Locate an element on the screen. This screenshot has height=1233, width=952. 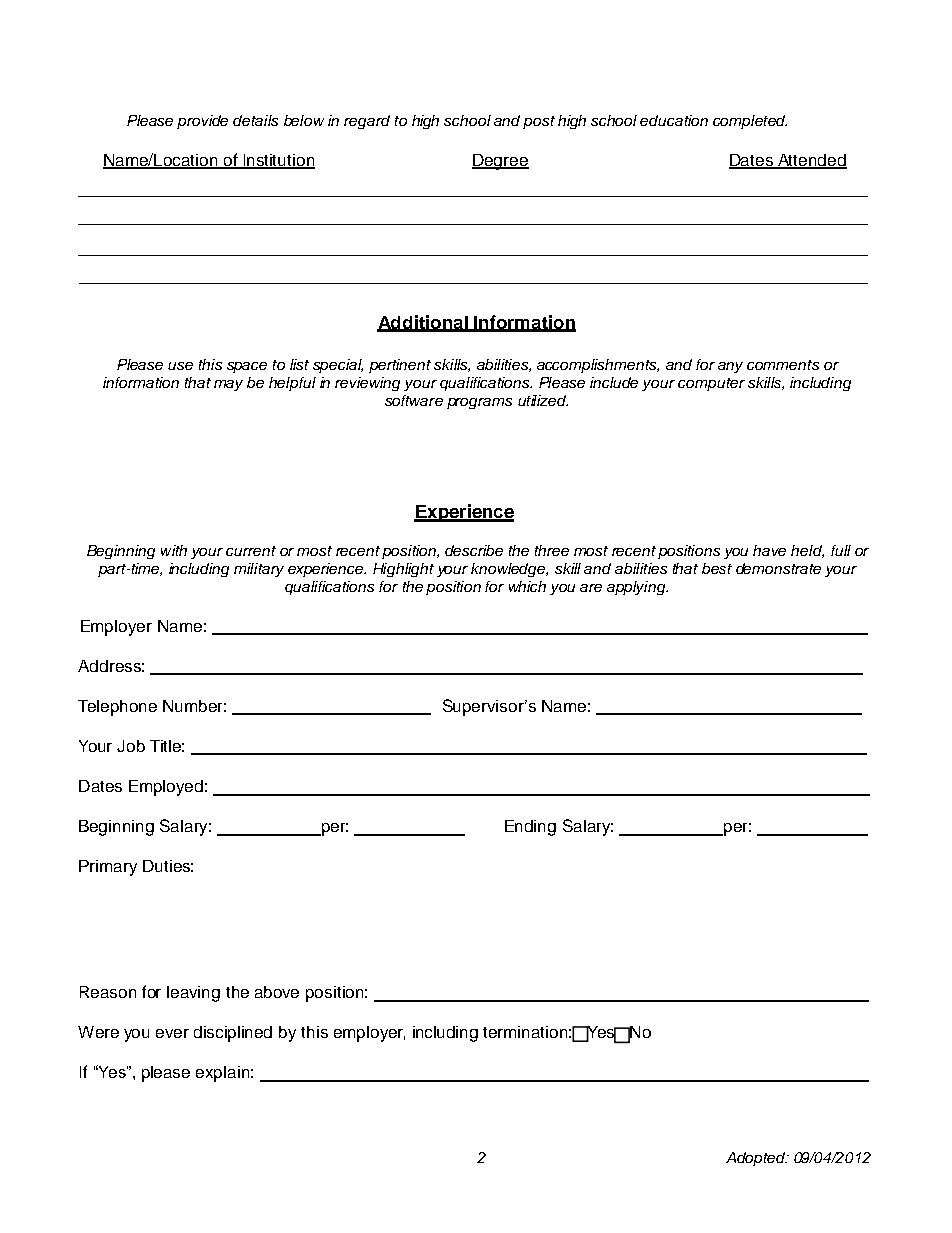
demonstrate is located at coordinates (778, 568).
